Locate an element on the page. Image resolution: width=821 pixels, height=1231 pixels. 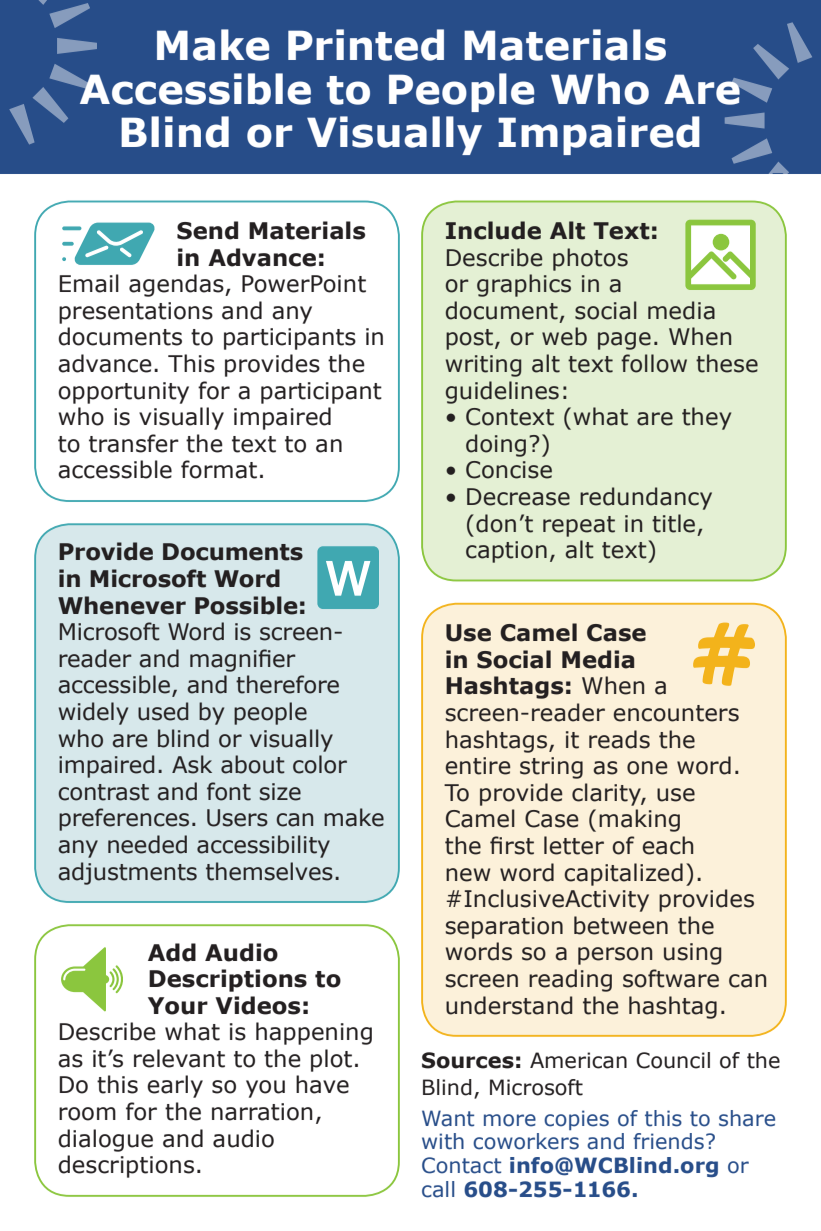
title is located at coordinates (673, 523).
